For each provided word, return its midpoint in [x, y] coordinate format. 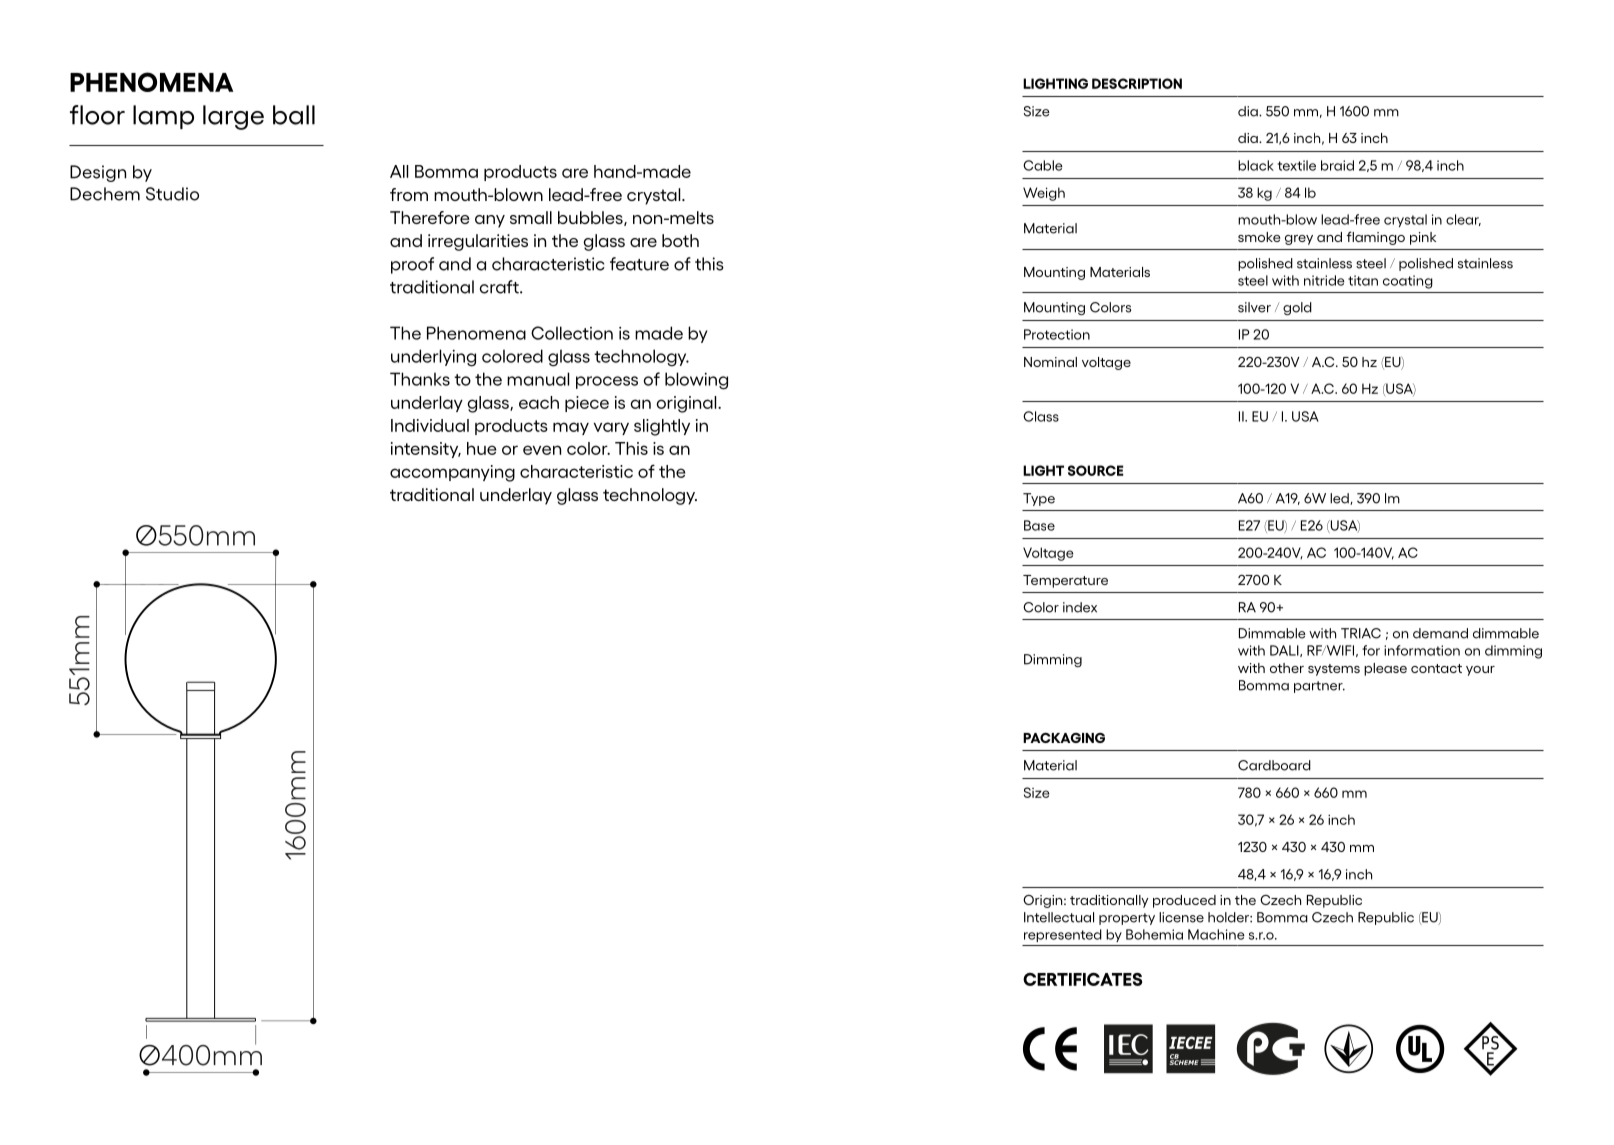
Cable [1043, 165]
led [1340, 499]
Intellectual [1059, 917]
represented [1063, 935]
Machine [1216, 934]
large [233, 117]
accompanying [452, 473]
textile [1297, 165]
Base [1039, 525]
